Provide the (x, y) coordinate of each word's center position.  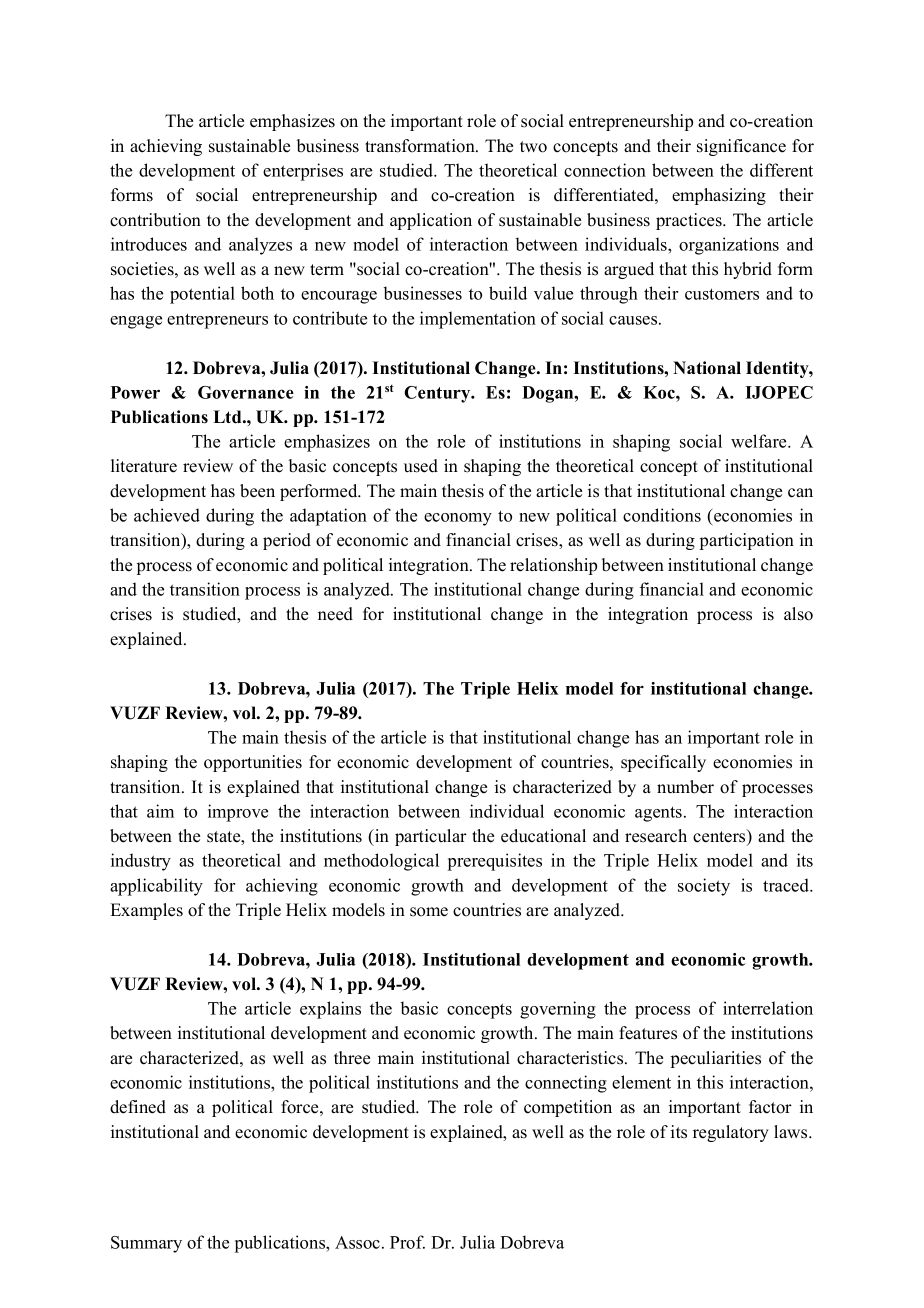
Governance (246, 392)
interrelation (768, 1008)
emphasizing (719, 196)
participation (747, 541)
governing (558, 1010)
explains (330, 1010)
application (431, 221)
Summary (146, 1244)
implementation (478, 320)
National (707, 368)
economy (458, 519)
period (287, 541)
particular (431, 837)
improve (238, 813)
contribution (155, 220)
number (685, 787)
